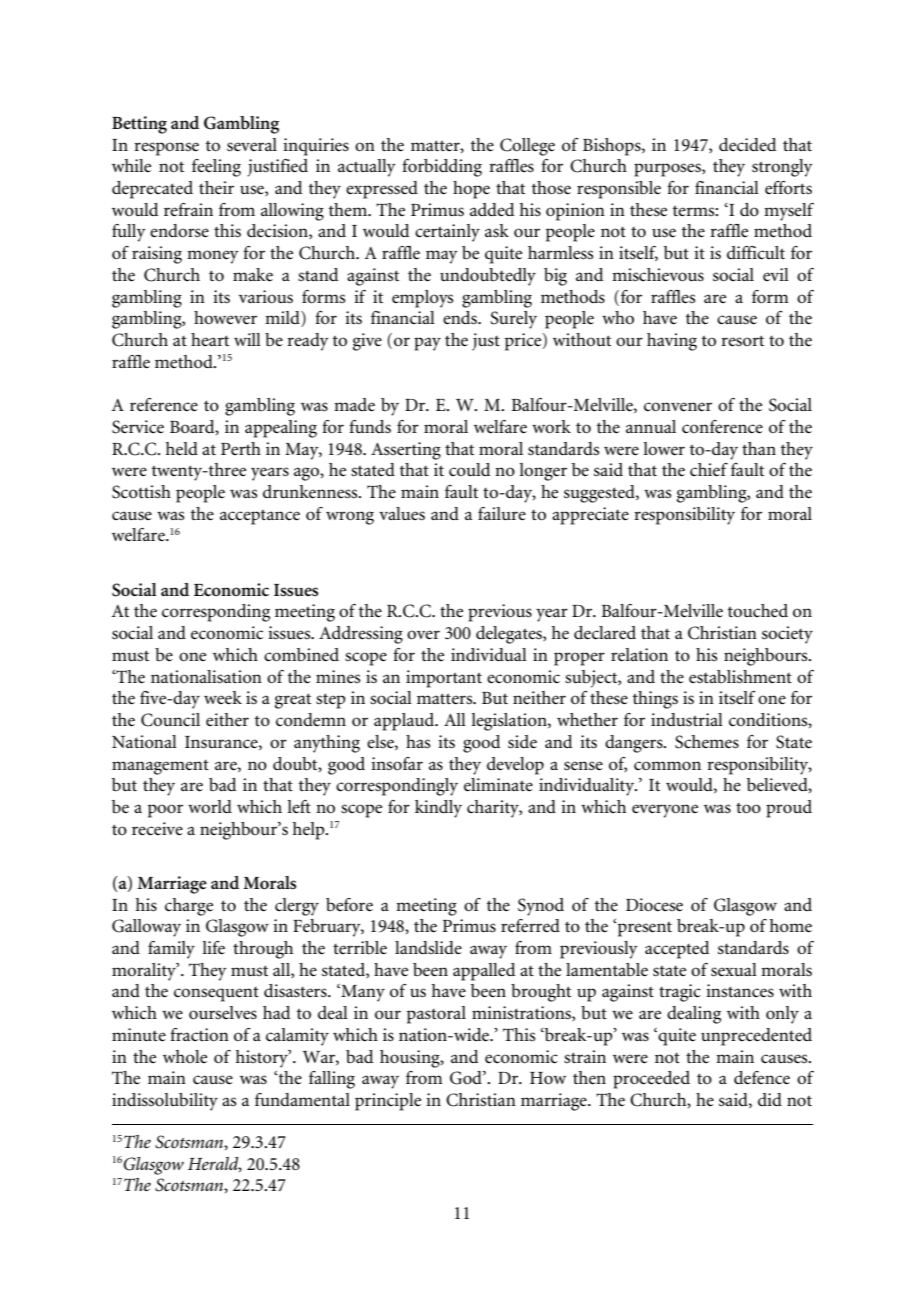 This screenshot has height=1308, width=924. Describe the element at coordinates (747, 145) in the screenshot. I see `decided` at that location.
